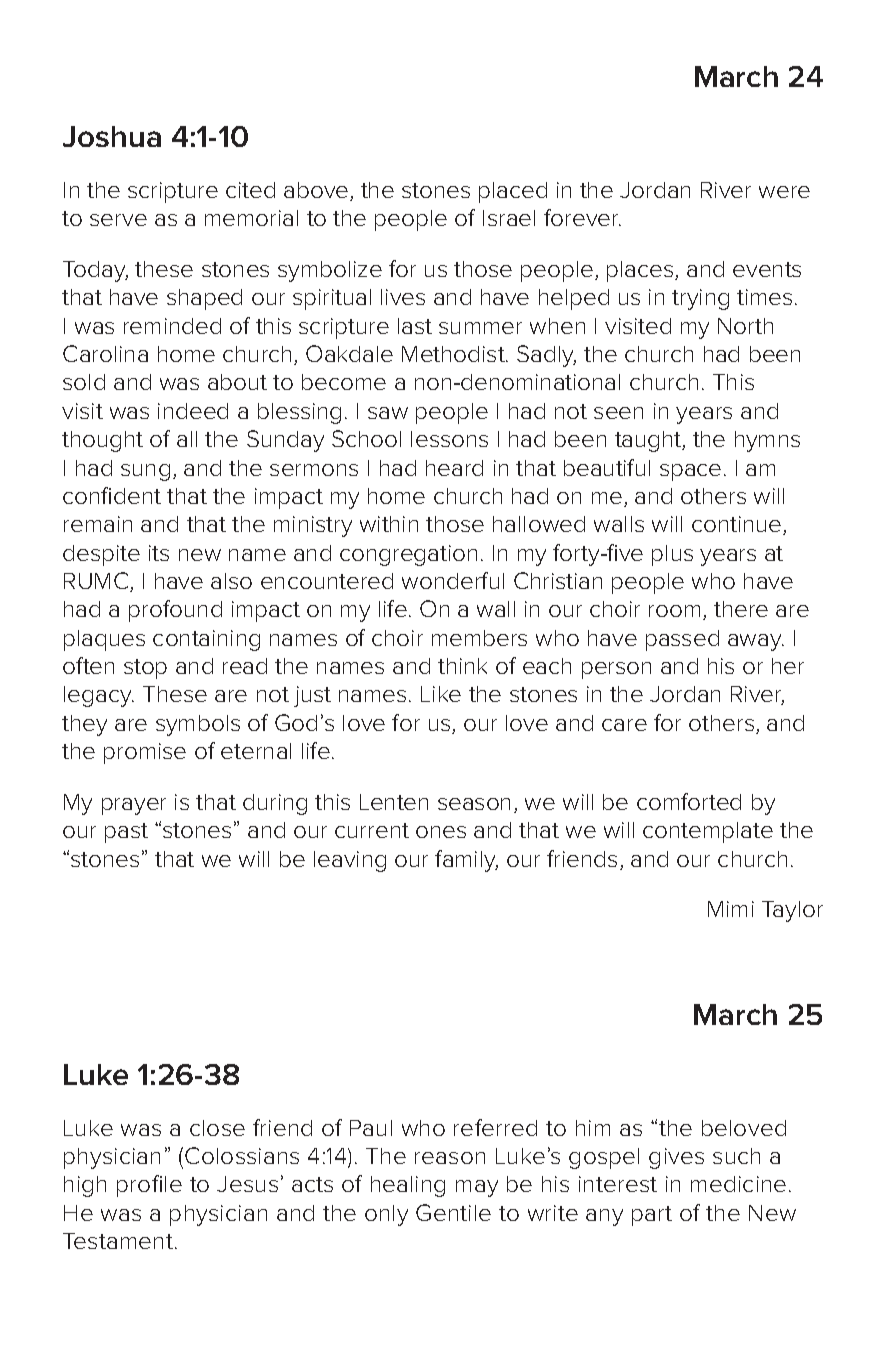  What do you see at coordinates (453, 1212) in the page?
I see `Gentile` at bounding box center [453, 1212].
